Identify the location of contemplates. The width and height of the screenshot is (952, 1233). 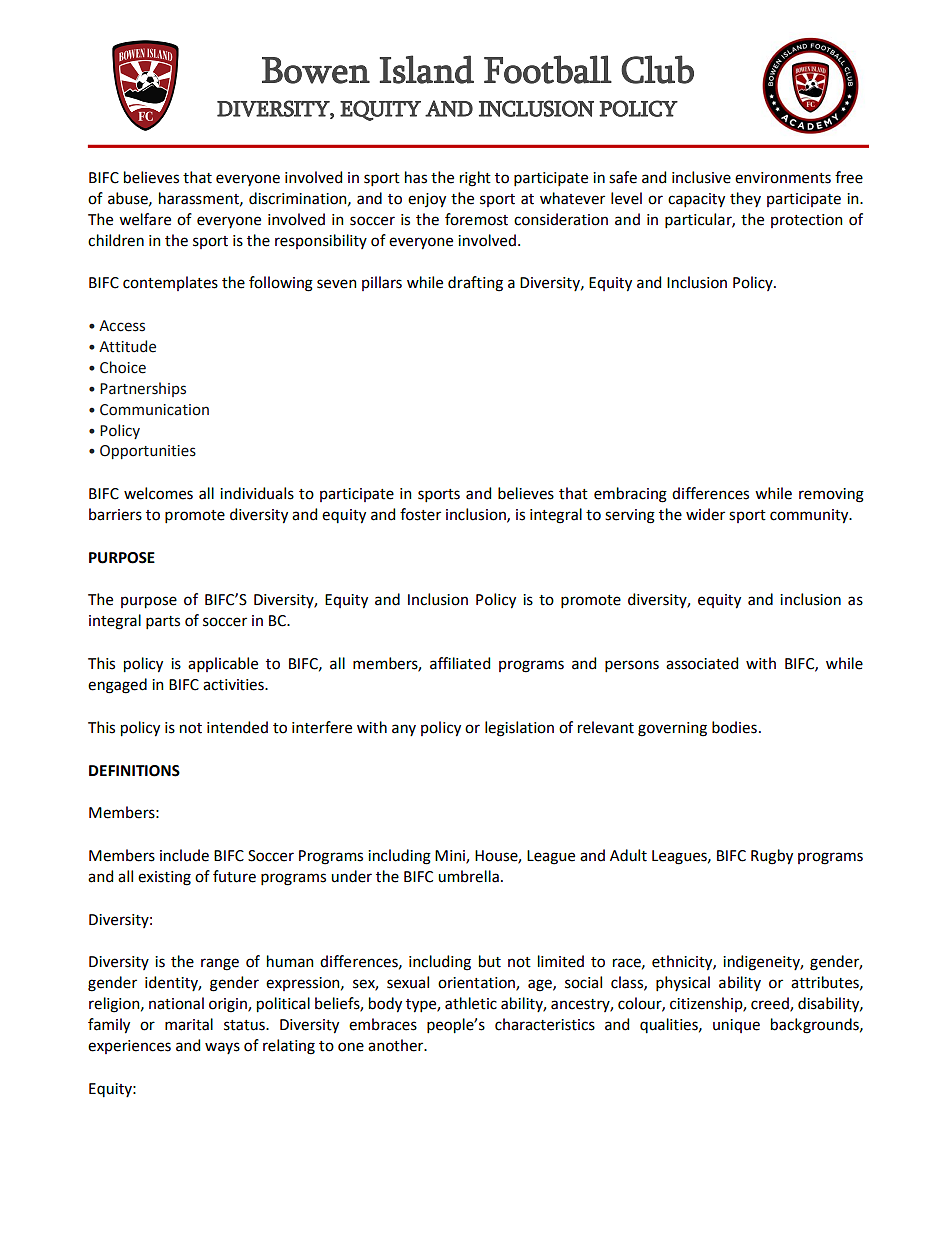
(170, 283).
